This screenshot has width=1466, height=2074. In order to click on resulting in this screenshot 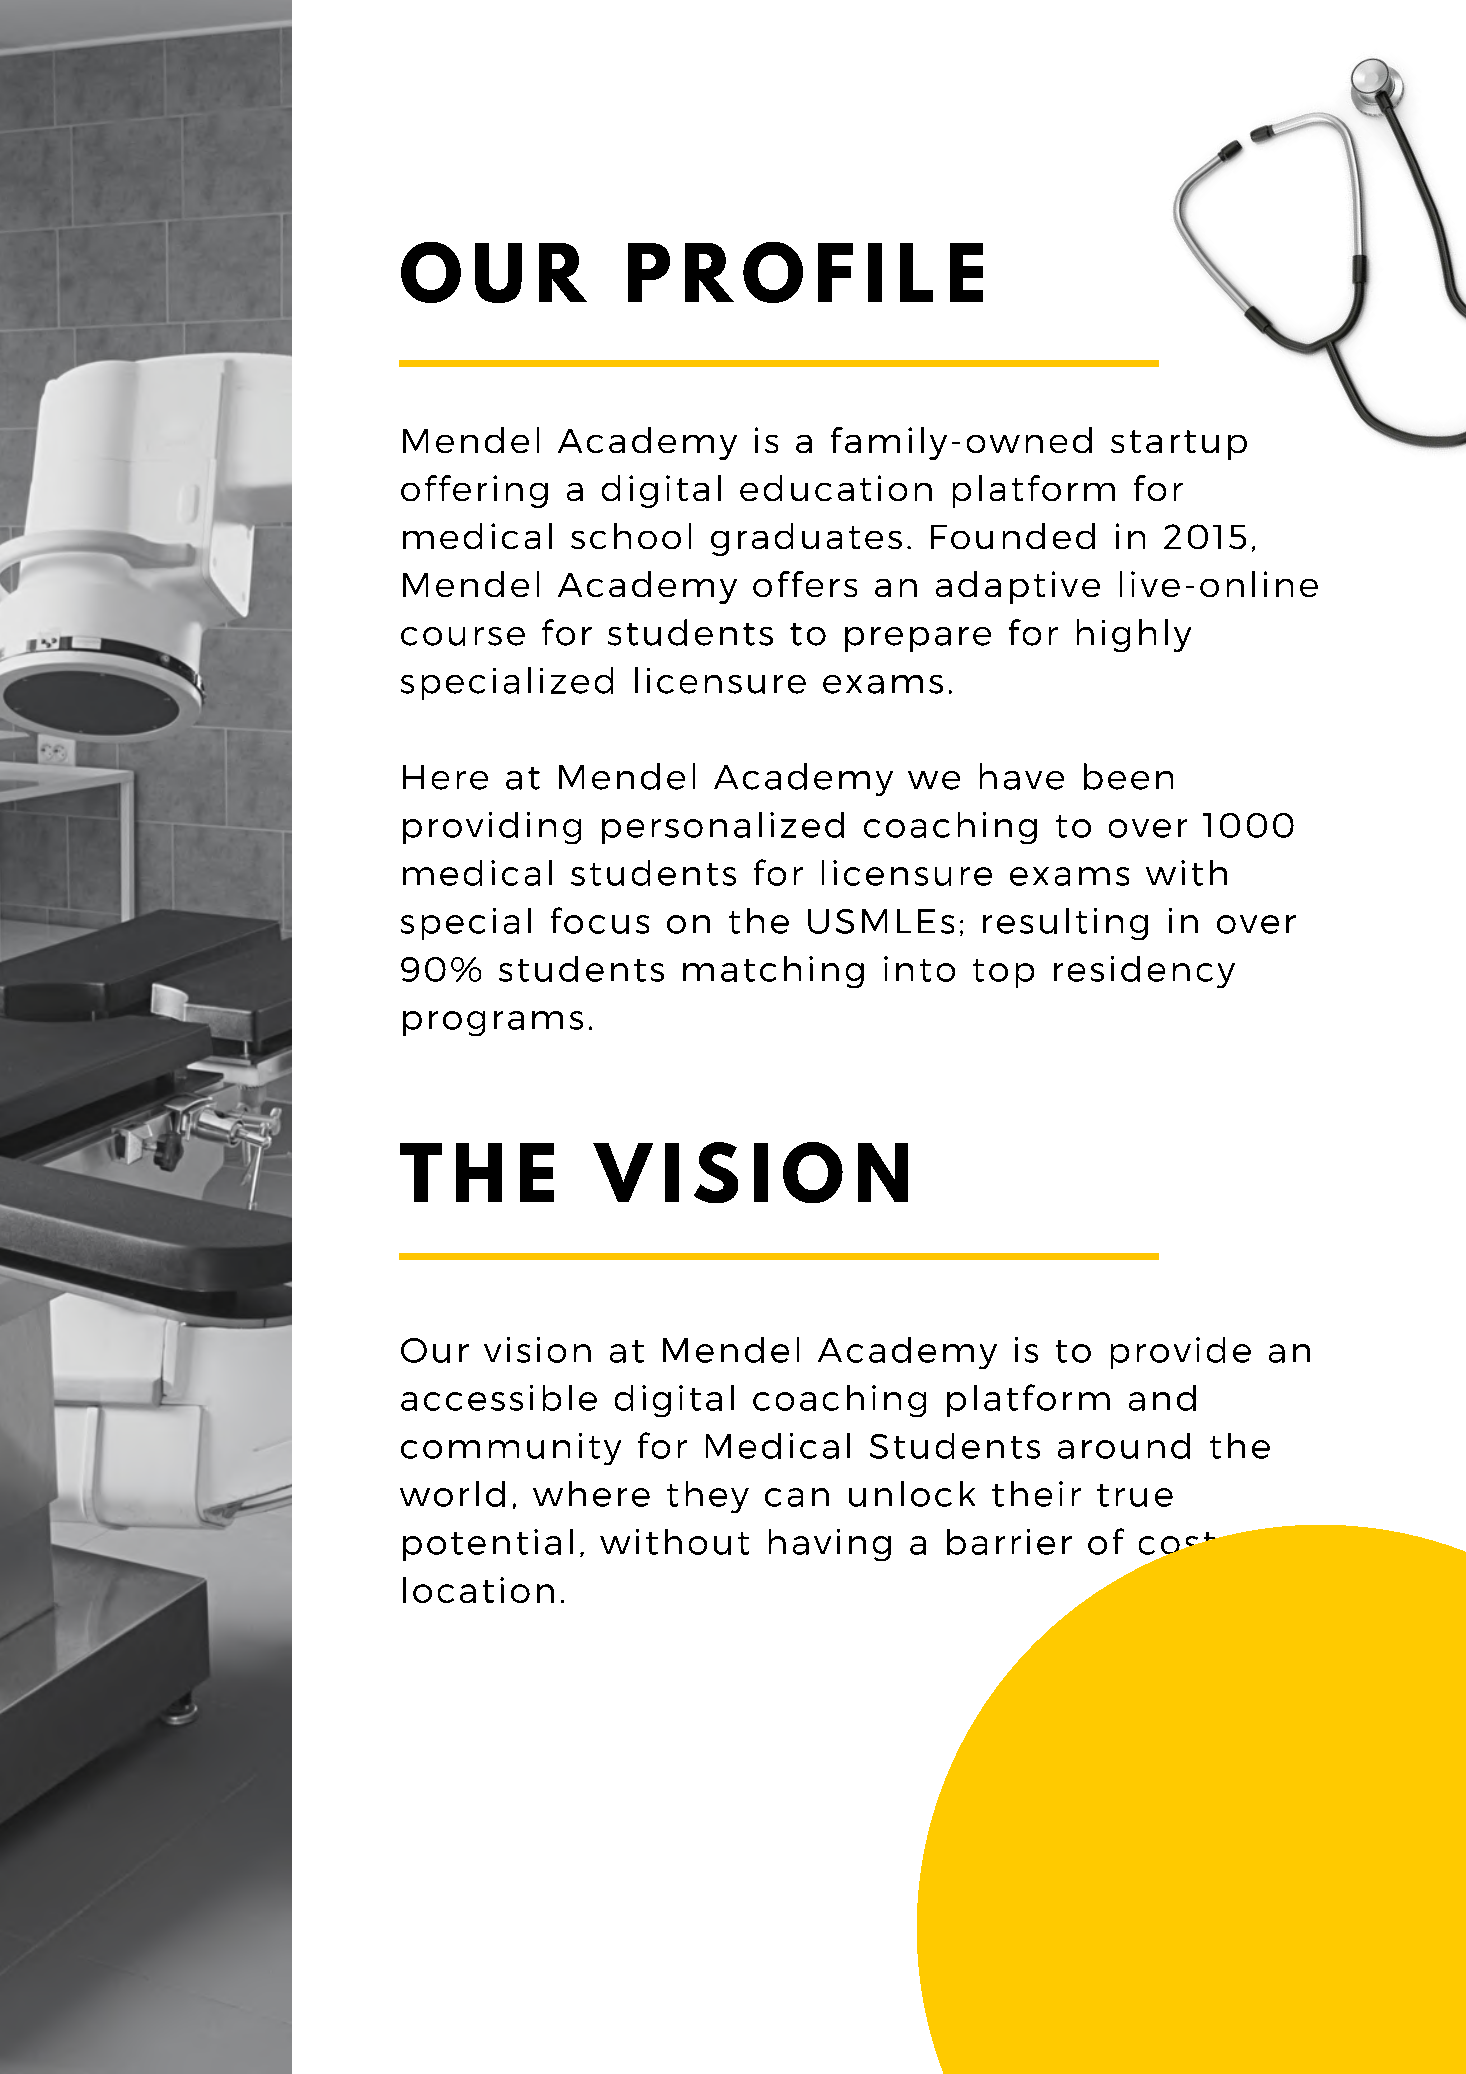, I will do `click(1065, 924)`.
